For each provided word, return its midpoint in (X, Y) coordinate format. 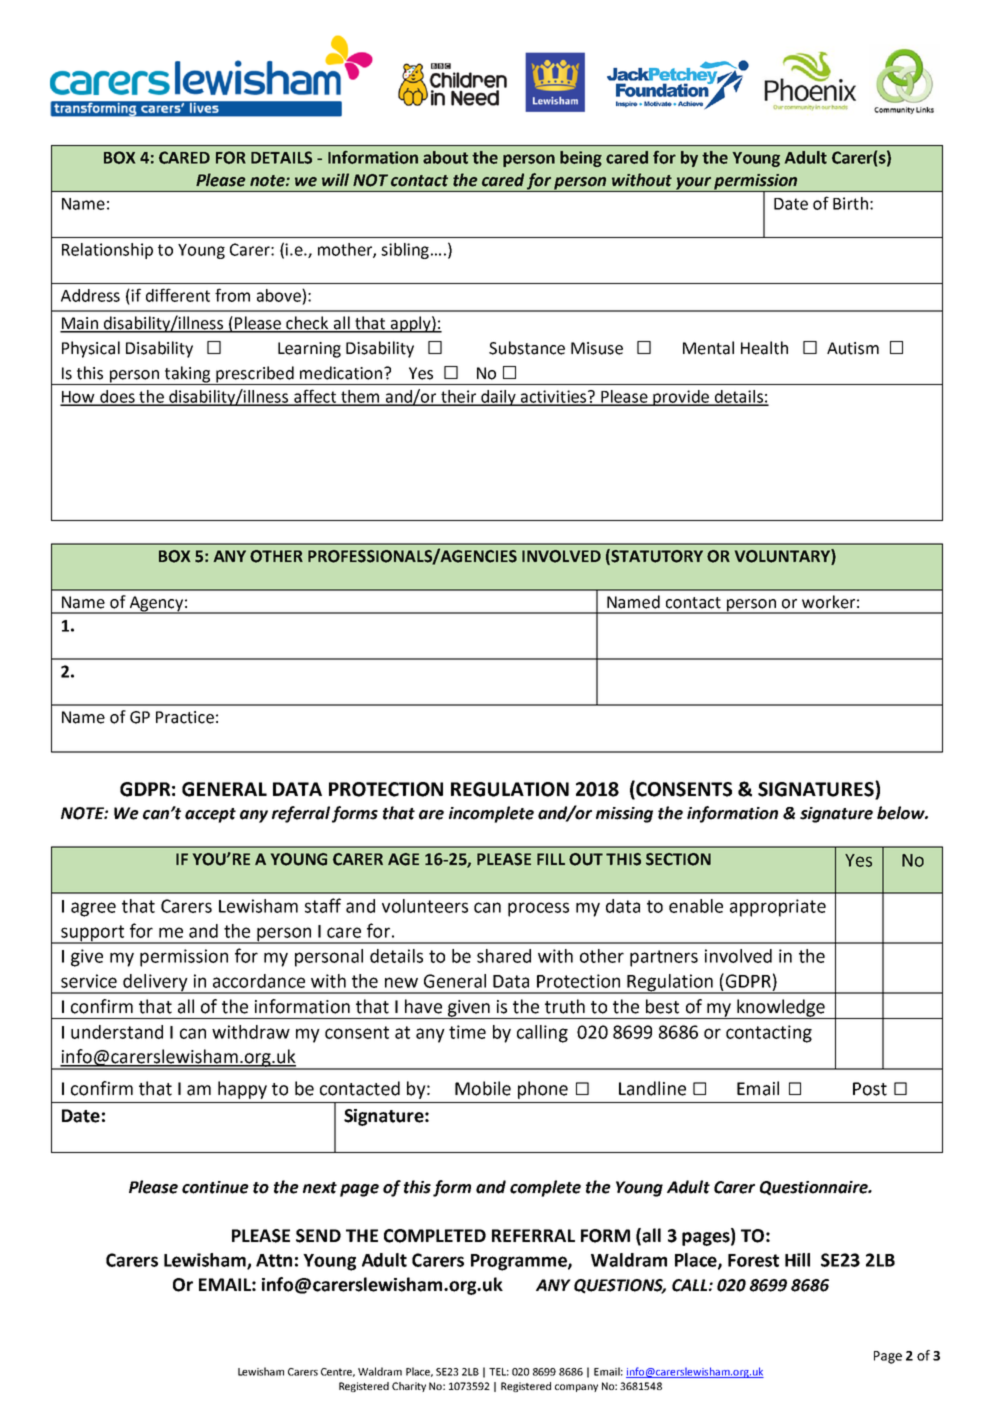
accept (210, 815)
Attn (274, 1260)
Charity (409, 1387)
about (445, 157)
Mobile (483, 1088)
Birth (850, 203)
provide (681, 398)
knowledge (781, 1009)
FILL (551, 859)
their (459, 397)
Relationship (107, 251)
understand (117, 1032)
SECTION (678, 859)
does (117, 397)
